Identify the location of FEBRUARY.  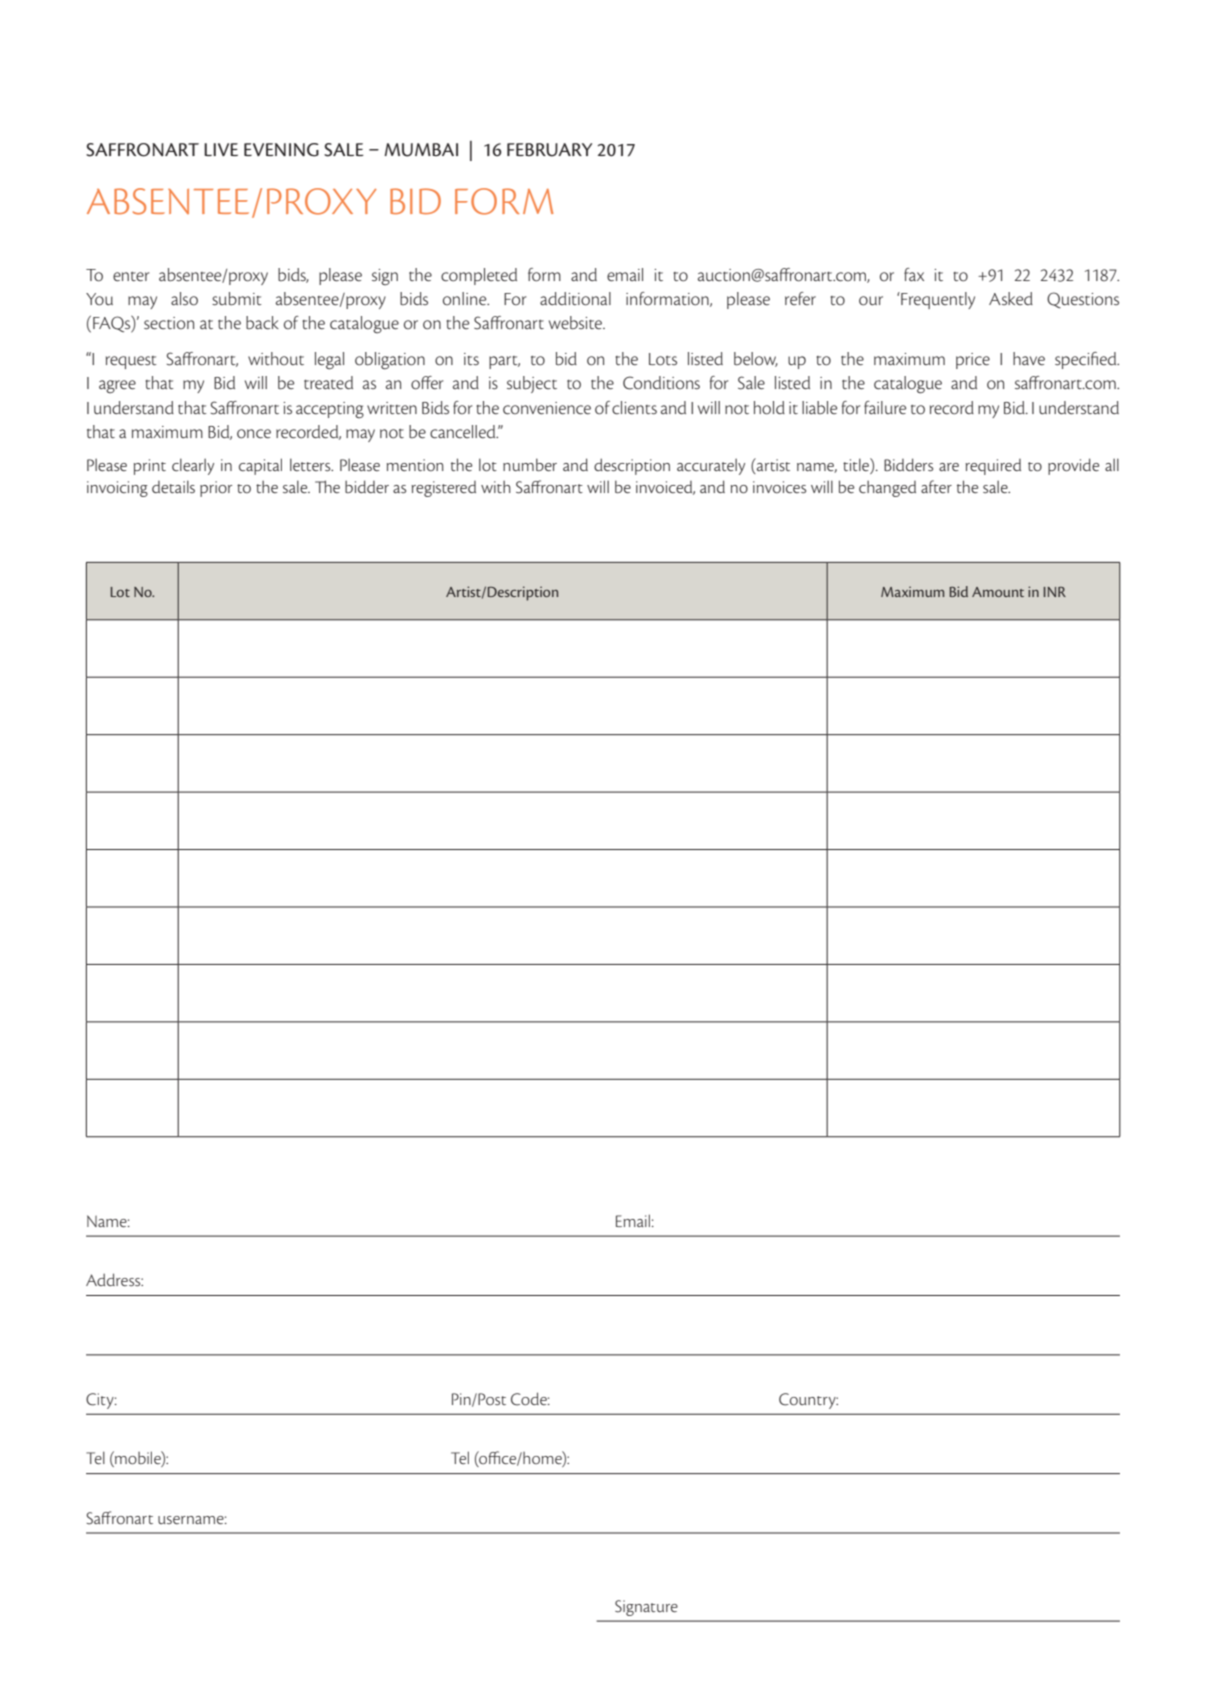
(549, 150).
